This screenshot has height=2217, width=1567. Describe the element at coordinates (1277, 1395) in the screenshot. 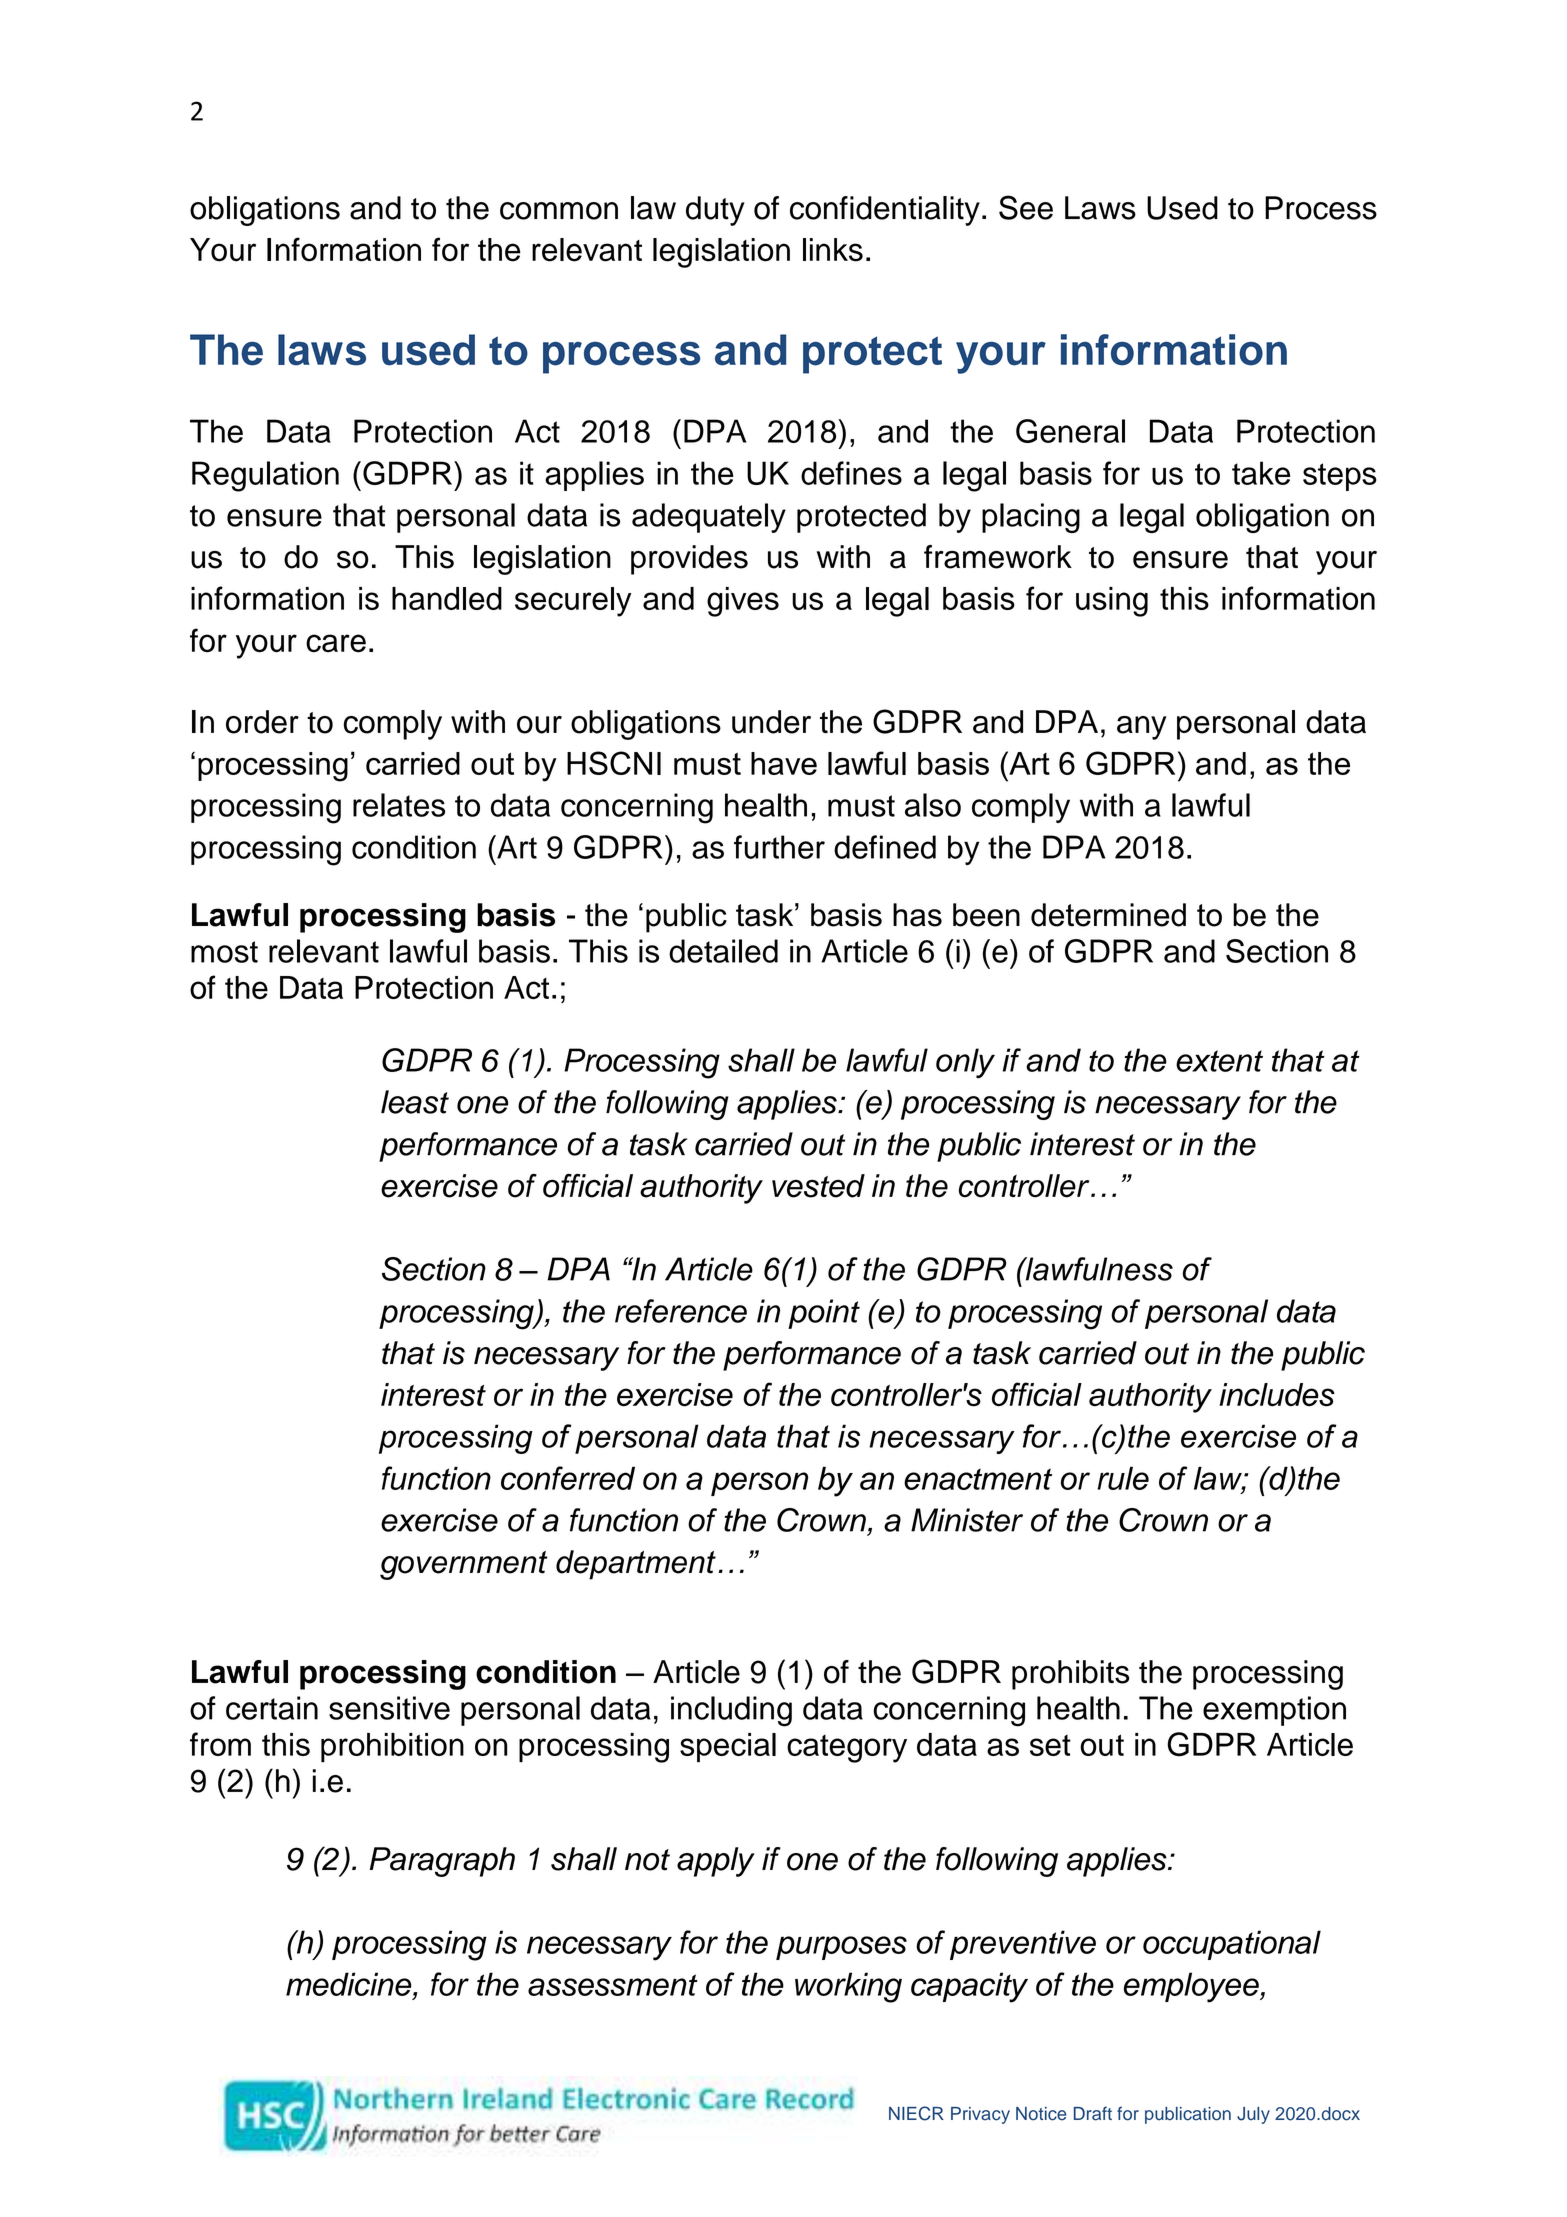

I see `includes` at that location.
